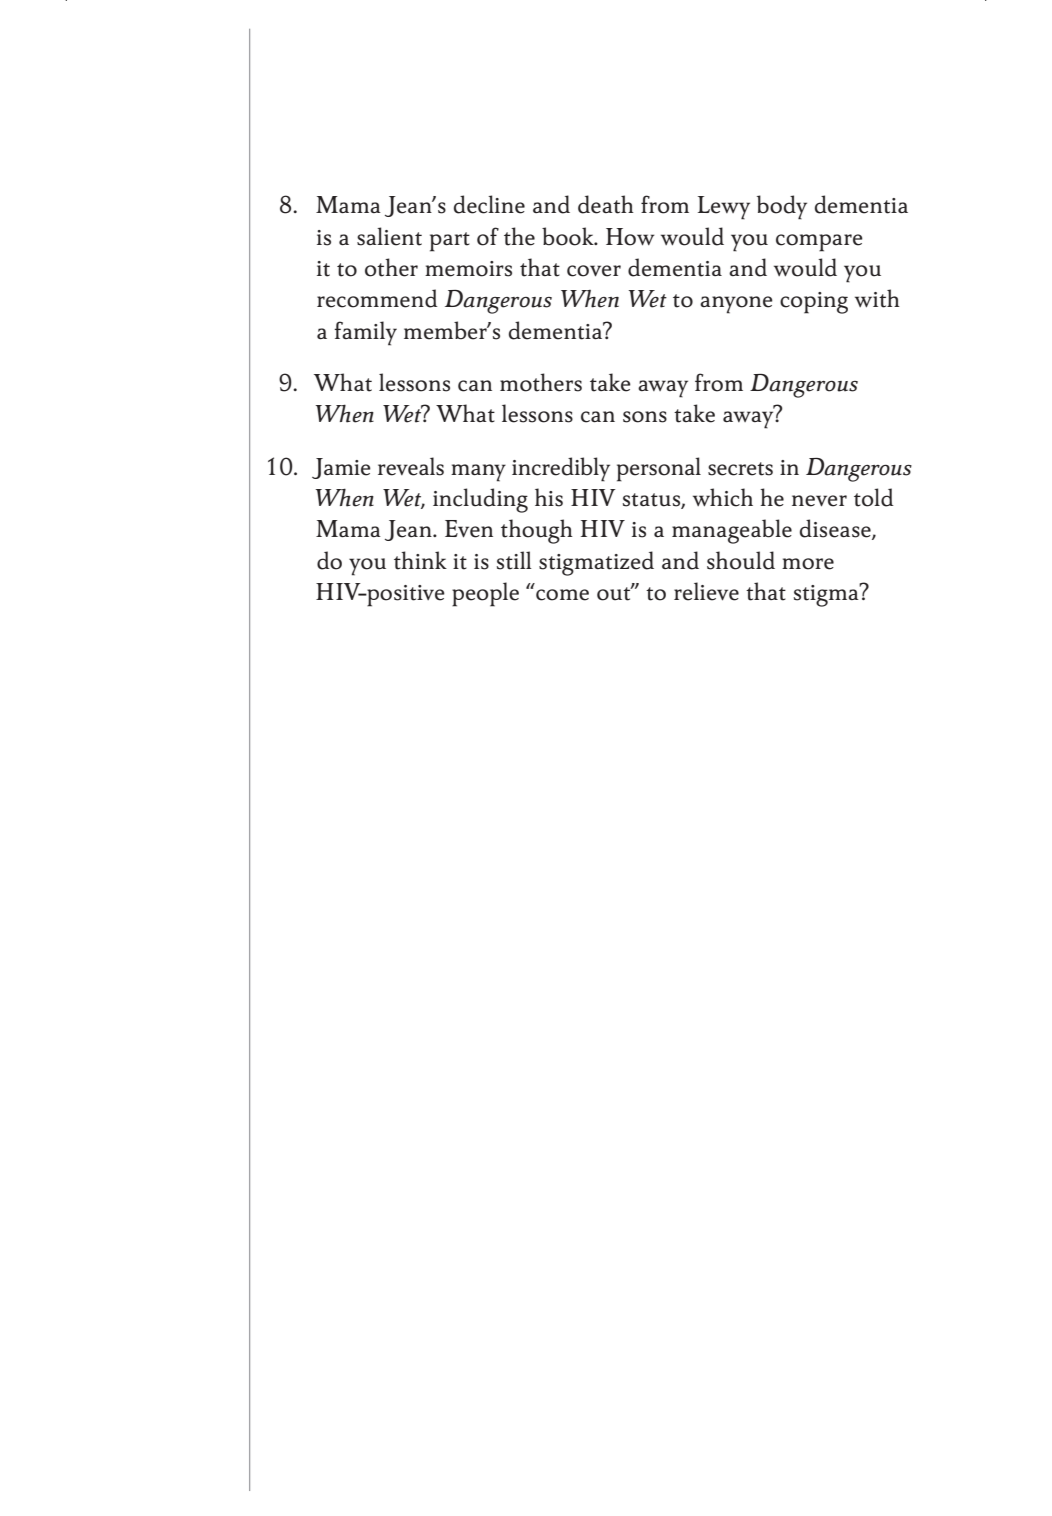 This page has height=1516, width=1052. What do you see at coordinates (808, 564) in the page?
I see `more` at bounding box center [808, 564].
